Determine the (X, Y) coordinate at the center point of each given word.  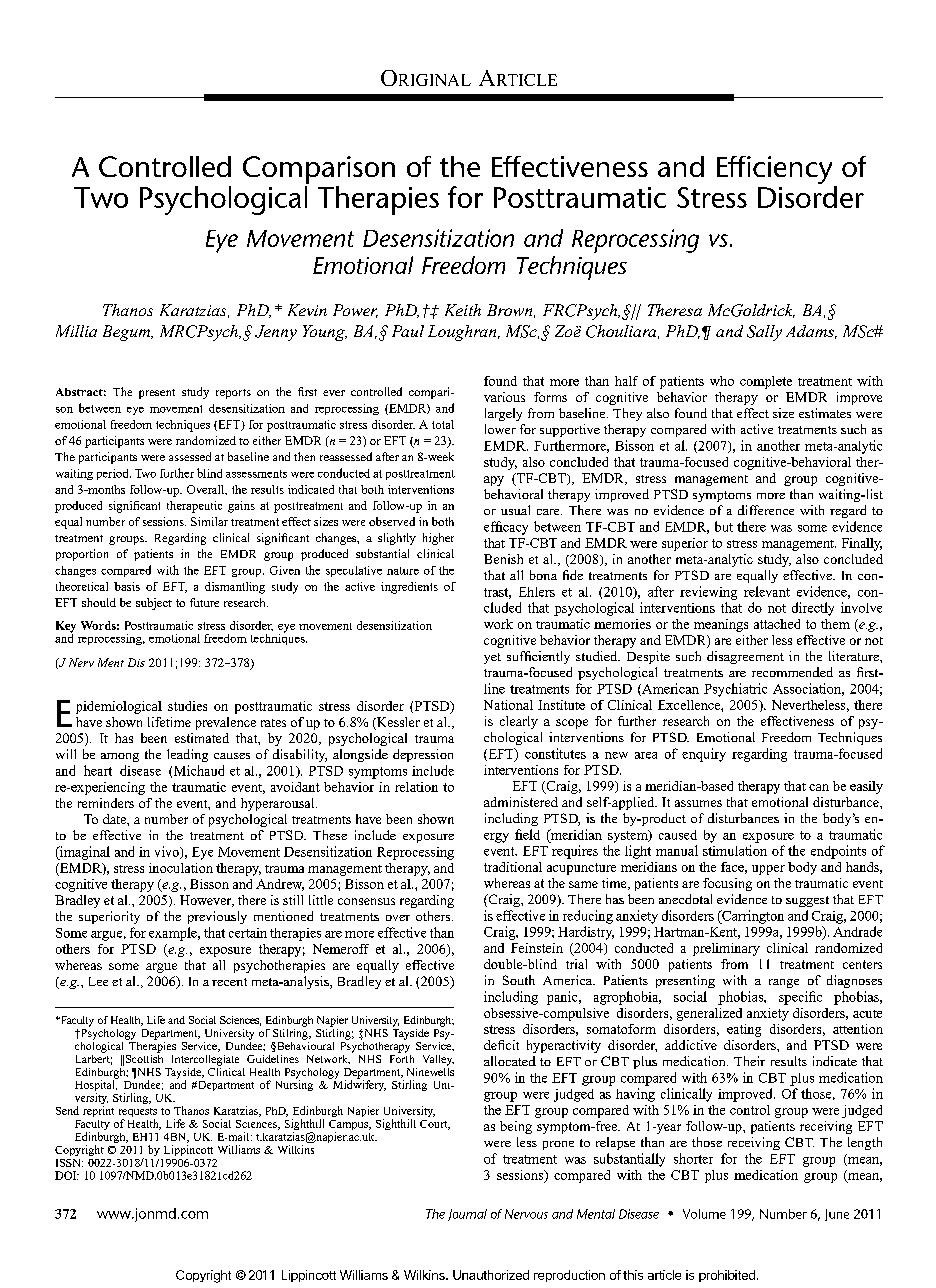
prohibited (727, 1276)
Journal (467, 1215)
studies (187, 706)
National (508, 705)
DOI (67, 1175)
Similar (209, 521)
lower (500, 429)
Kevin (307, 310)
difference (766, 510)
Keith (463, 310)
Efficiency (776, 171)
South (519, 980)
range (784, 983)
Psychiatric (735, 690)
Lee (98, 981)
